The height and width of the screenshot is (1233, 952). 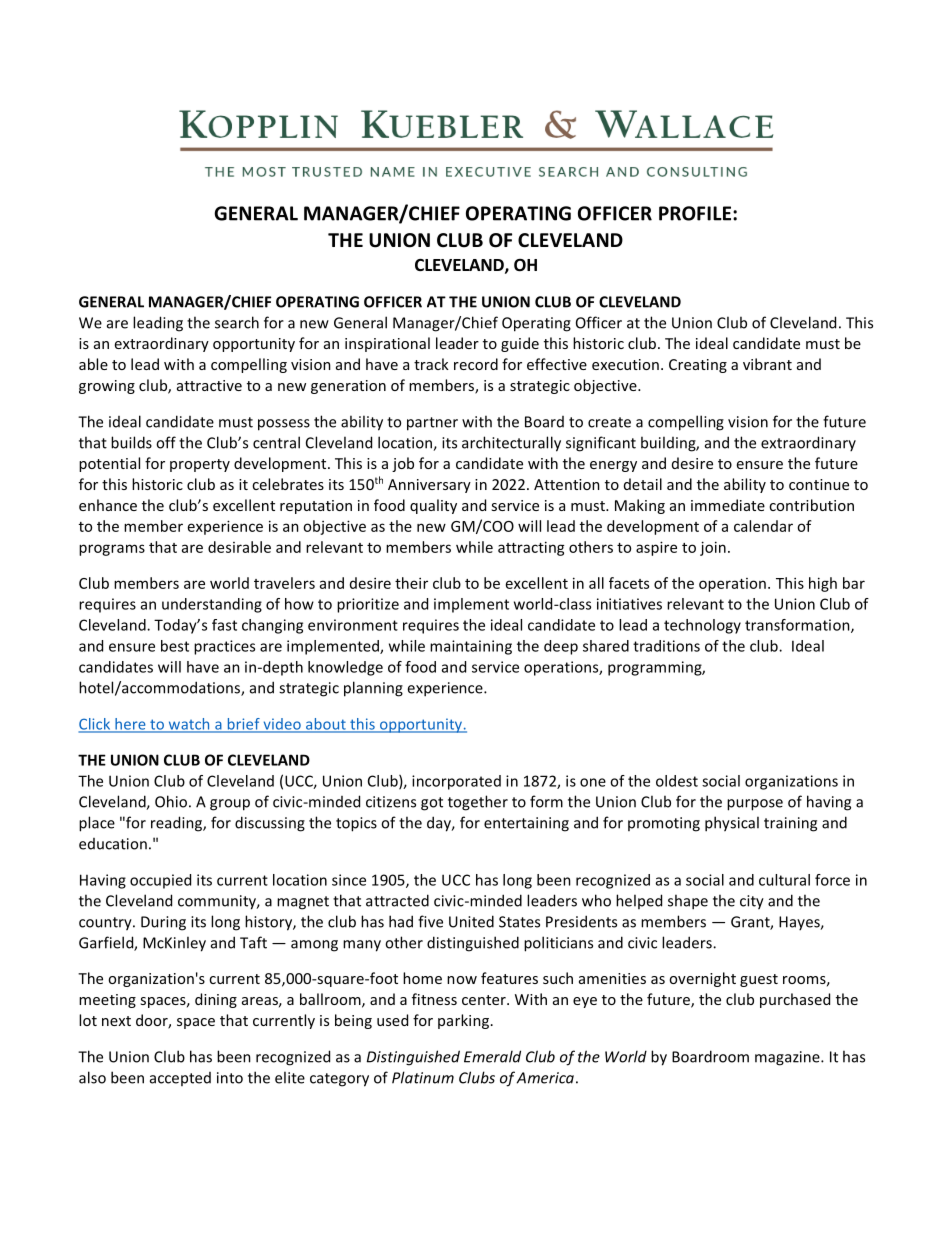 What do you see at coordinates (666, 646) in the screenshot?
I see `traditions` at bounding box center [666, 646].
